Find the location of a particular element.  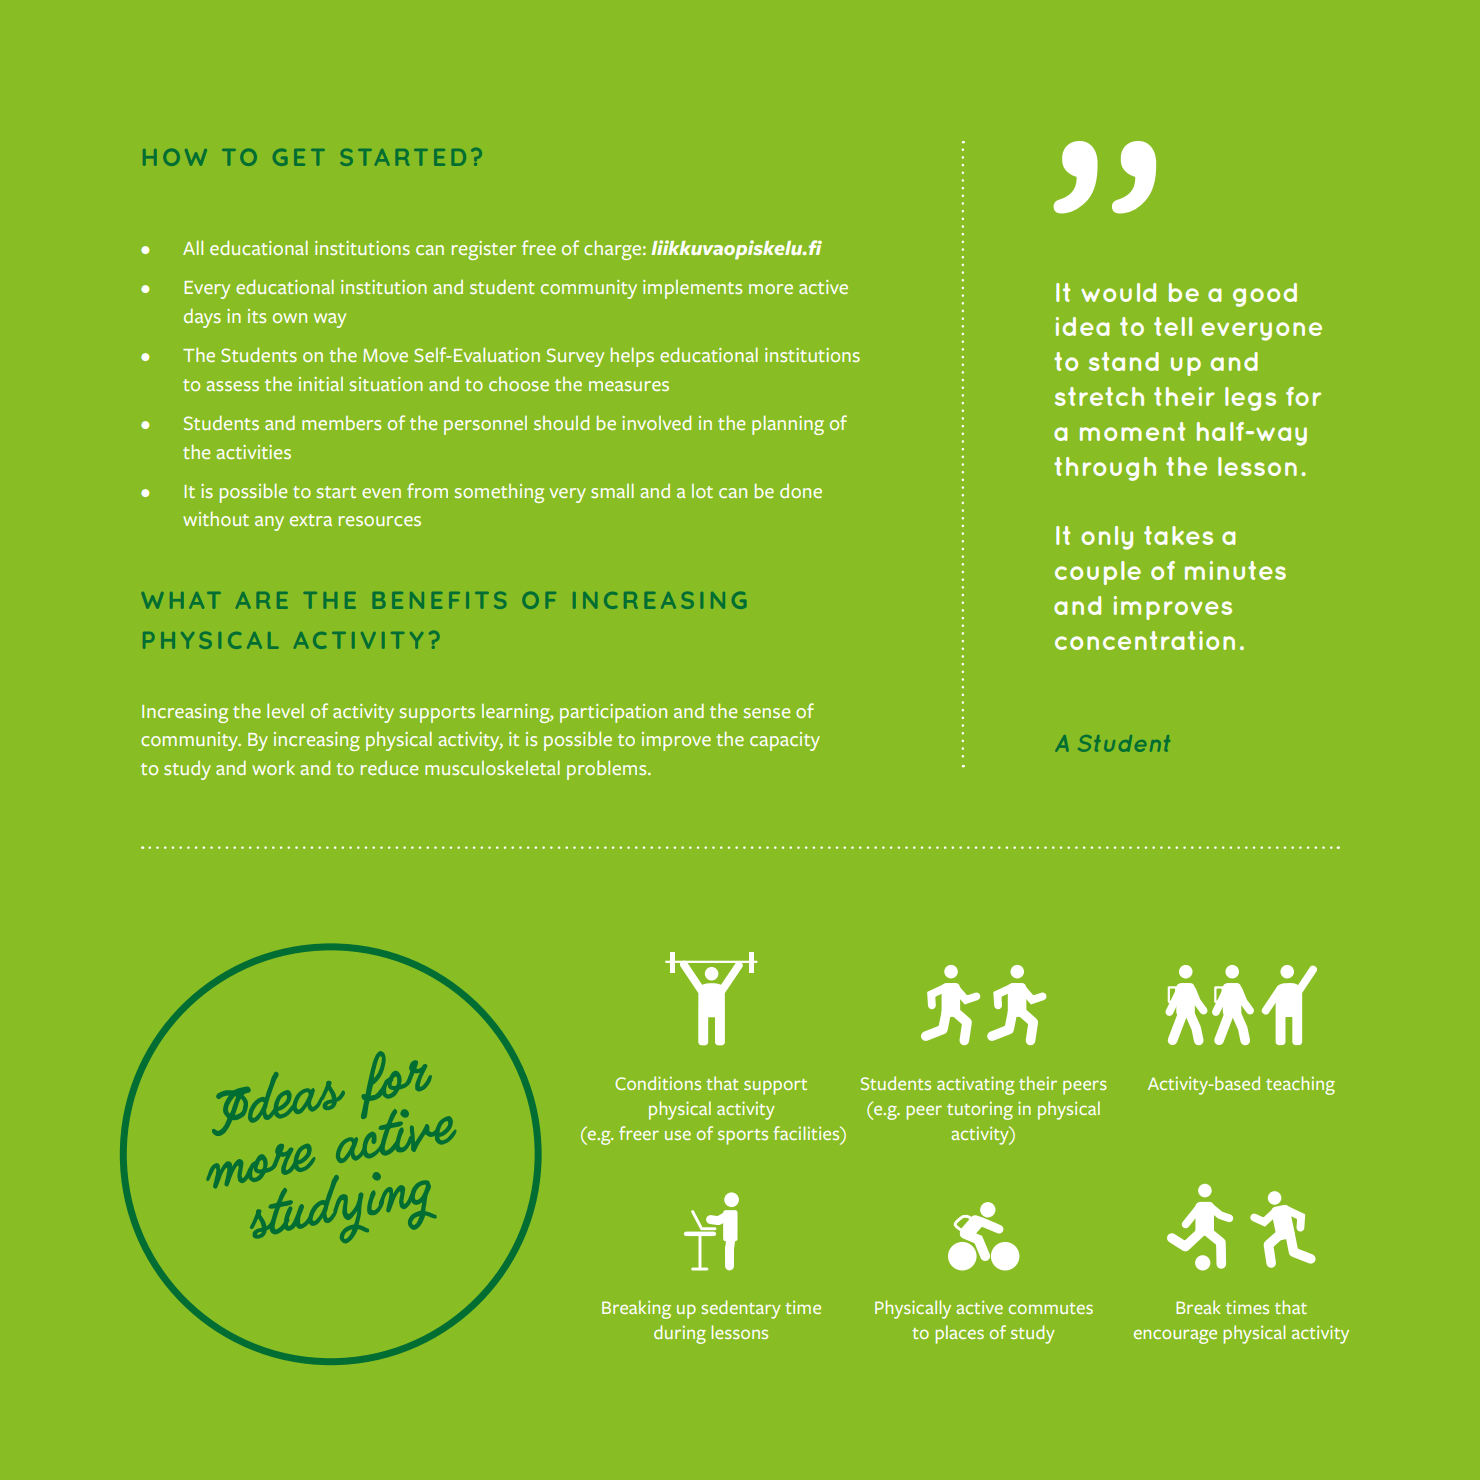

lot is located at coordinates (702, 491).
